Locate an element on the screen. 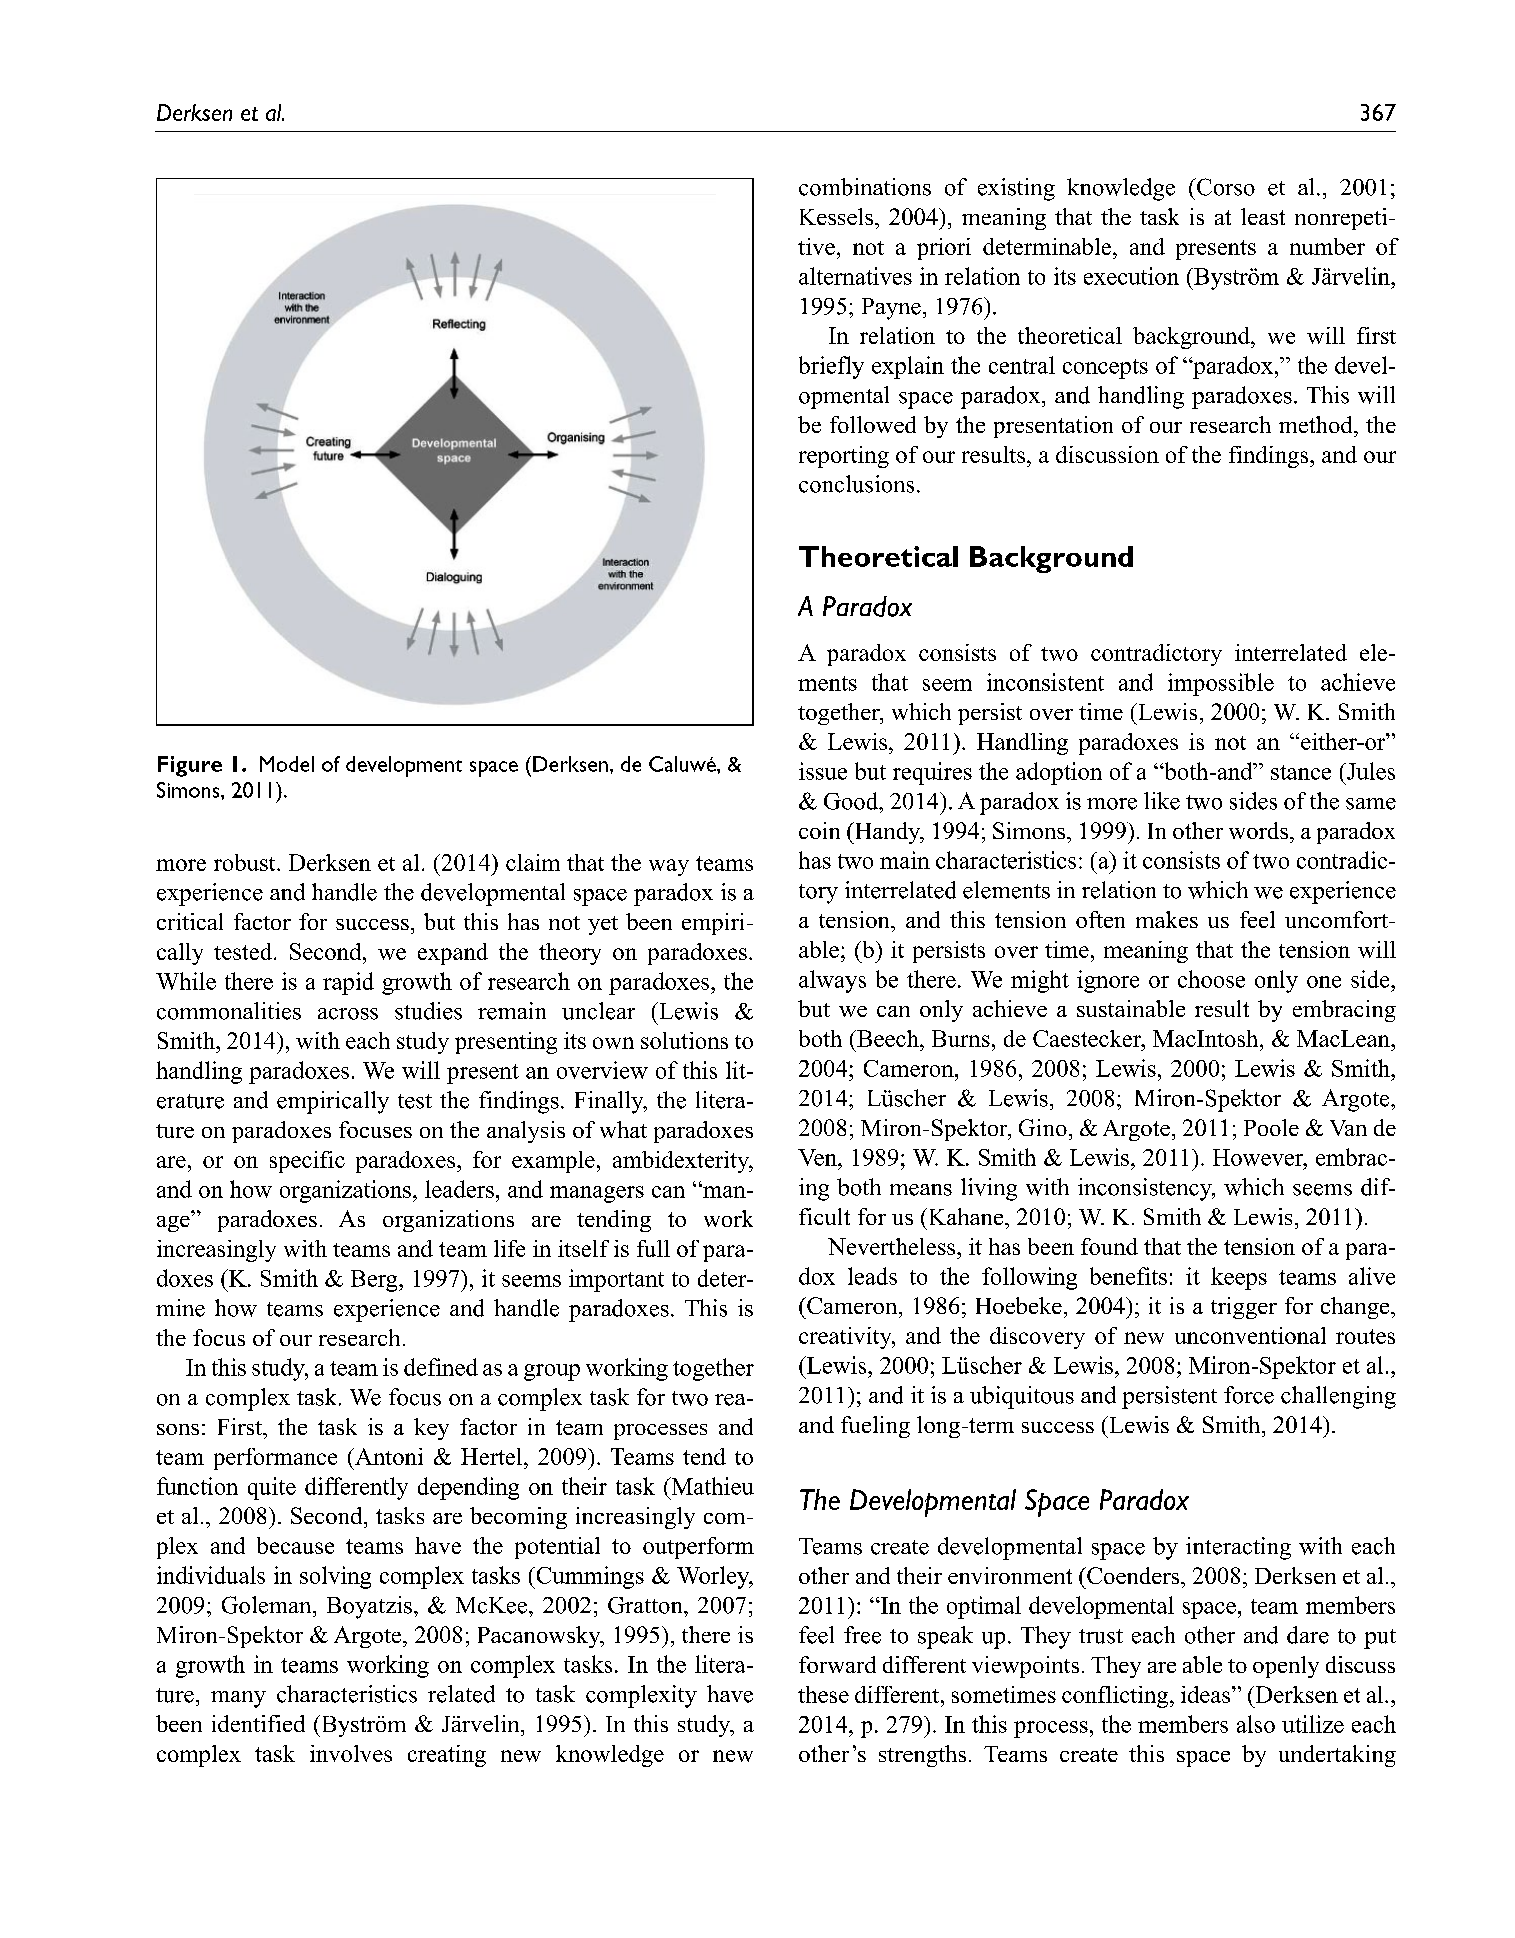 The width and height of the screenshot is (1515, 1938). these is located at coordinates (823, 1694).
